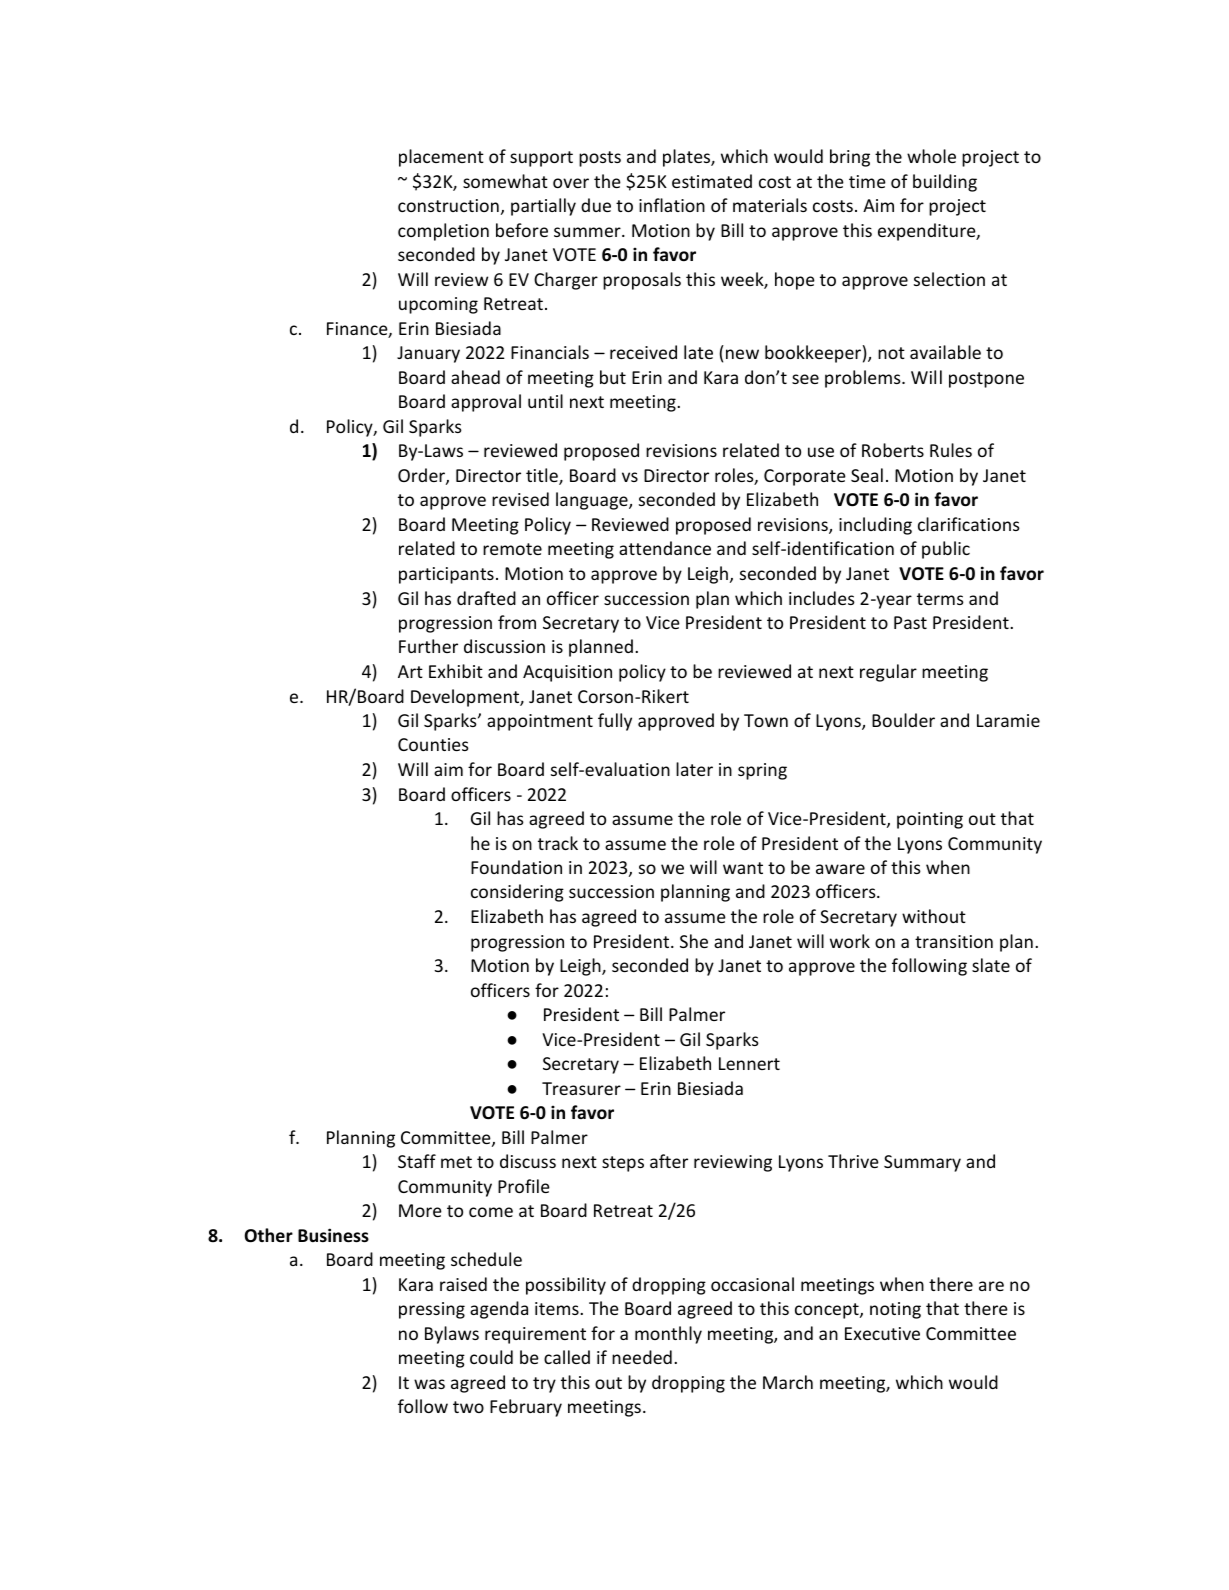  I want to click on pointing, so click(930, 820).
